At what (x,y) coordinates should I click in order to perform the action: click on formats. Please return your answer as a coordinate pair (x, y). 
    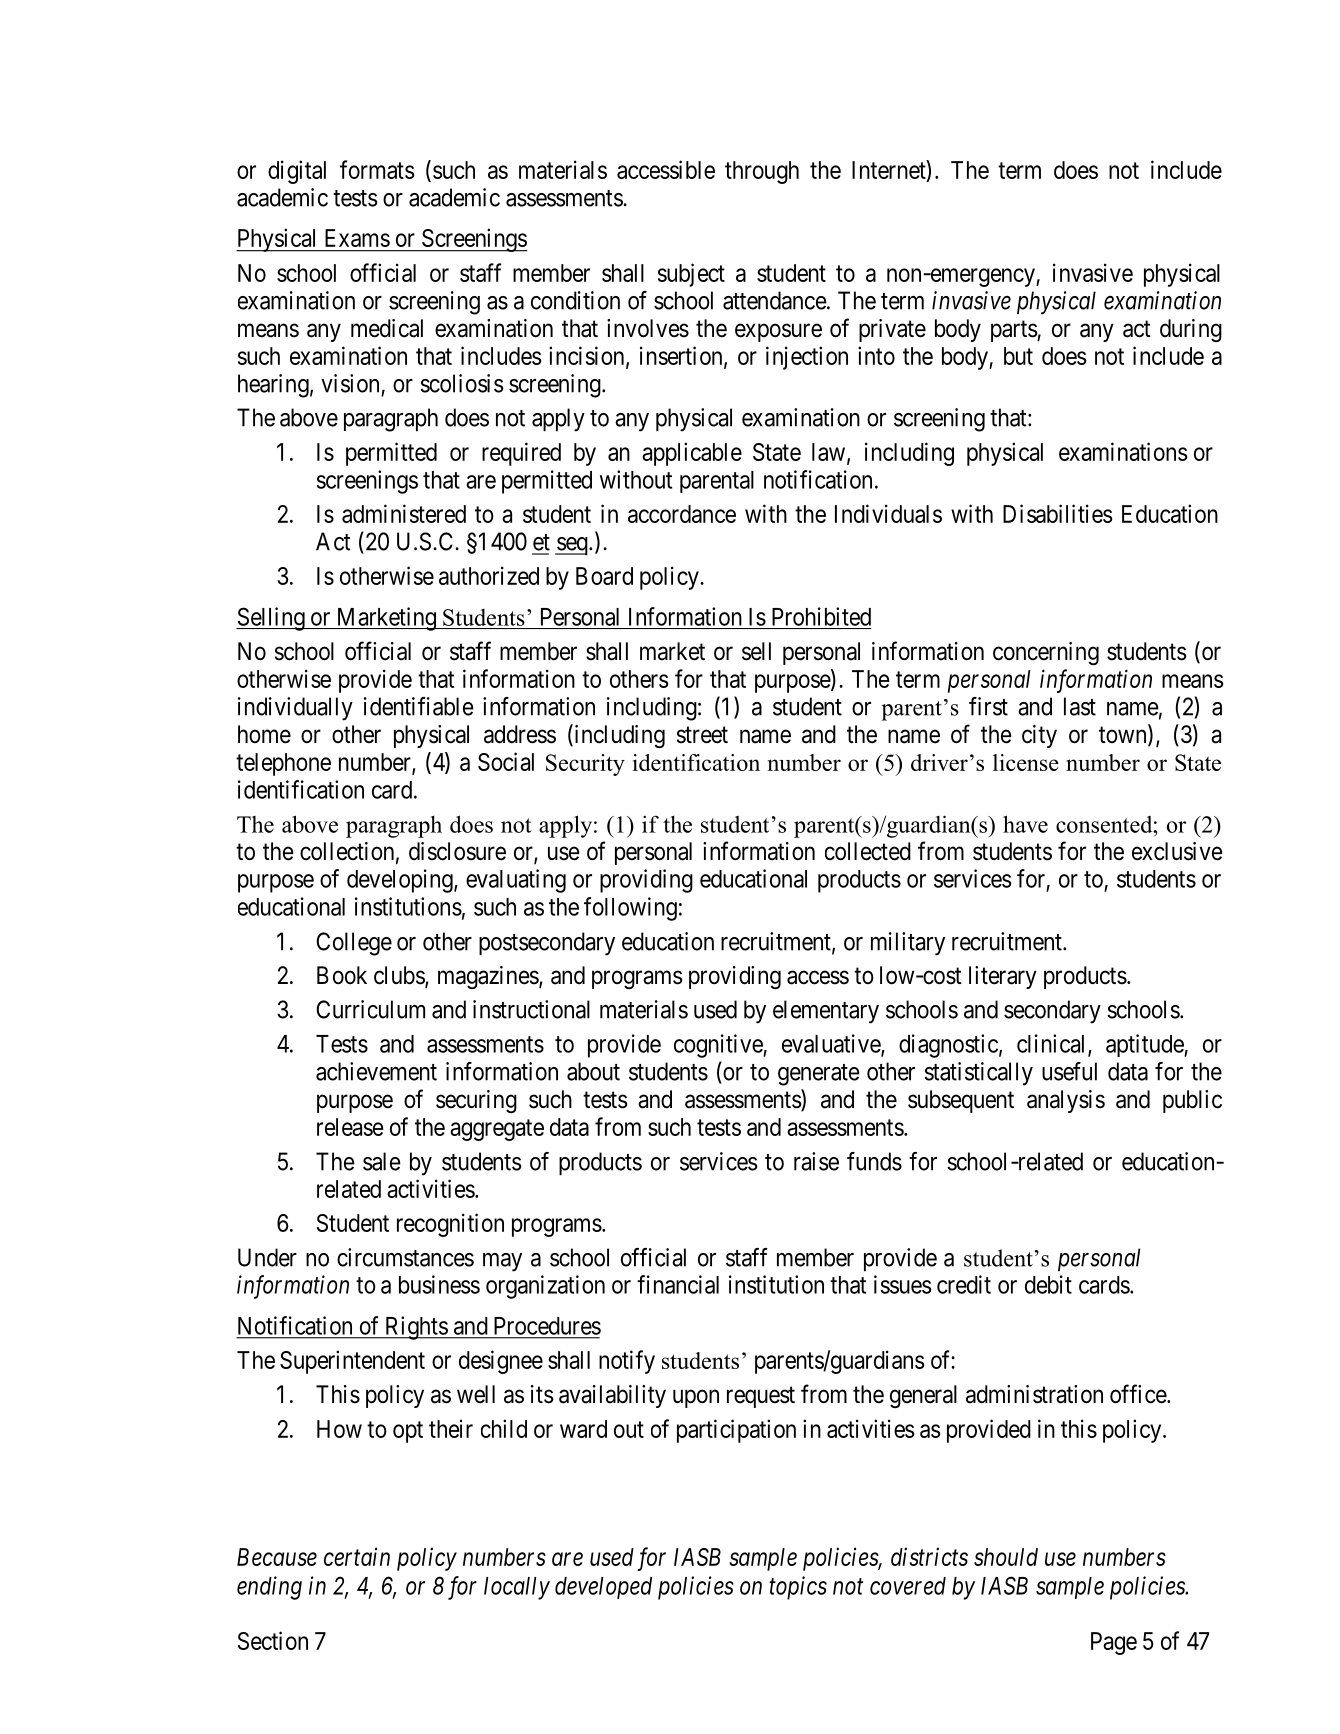
    Looking at the image, I should click on (377, 169).
